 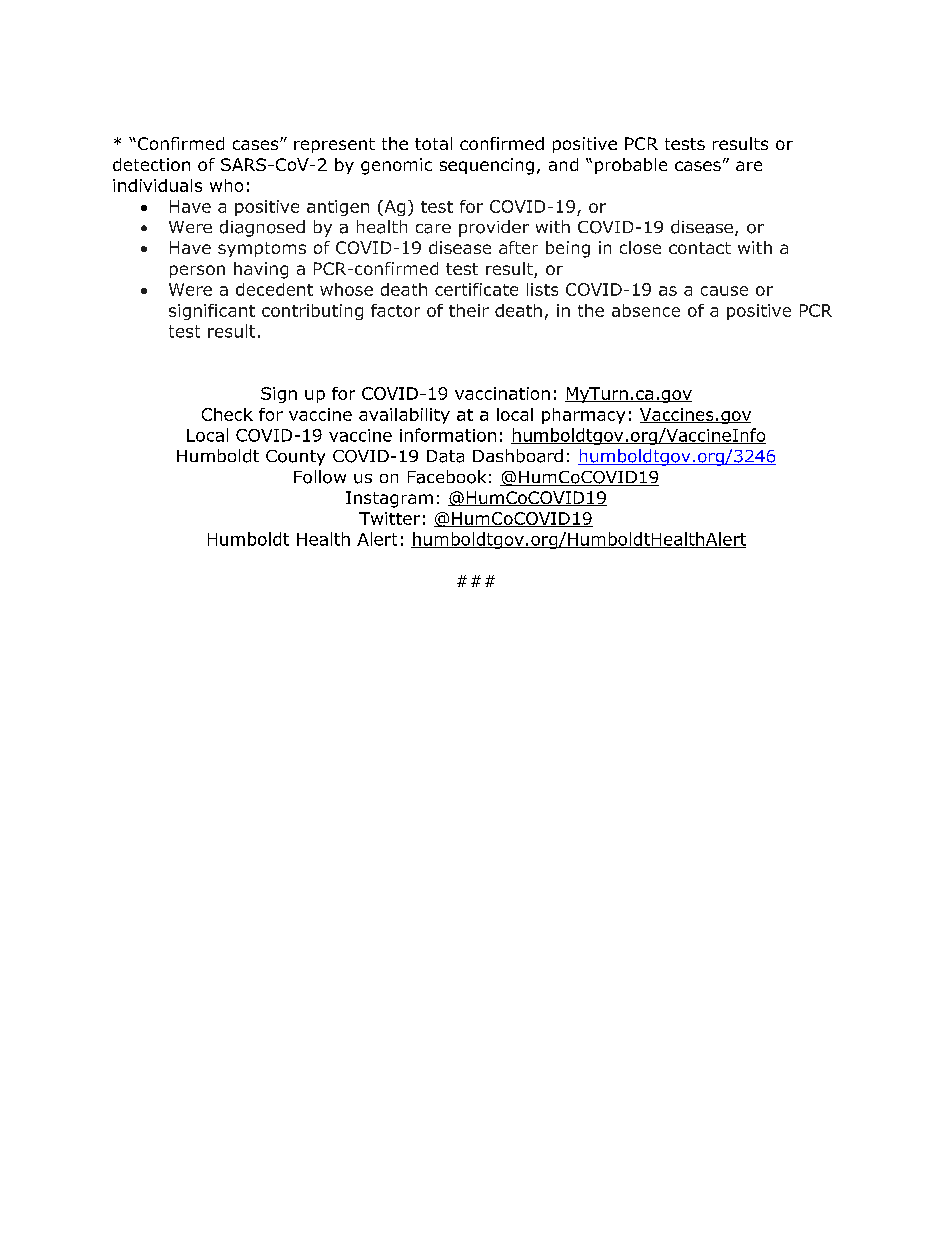 What do you see at coordinates (469, 310) in the screenshot?
I see `their` at bounding box center [469, 310].
